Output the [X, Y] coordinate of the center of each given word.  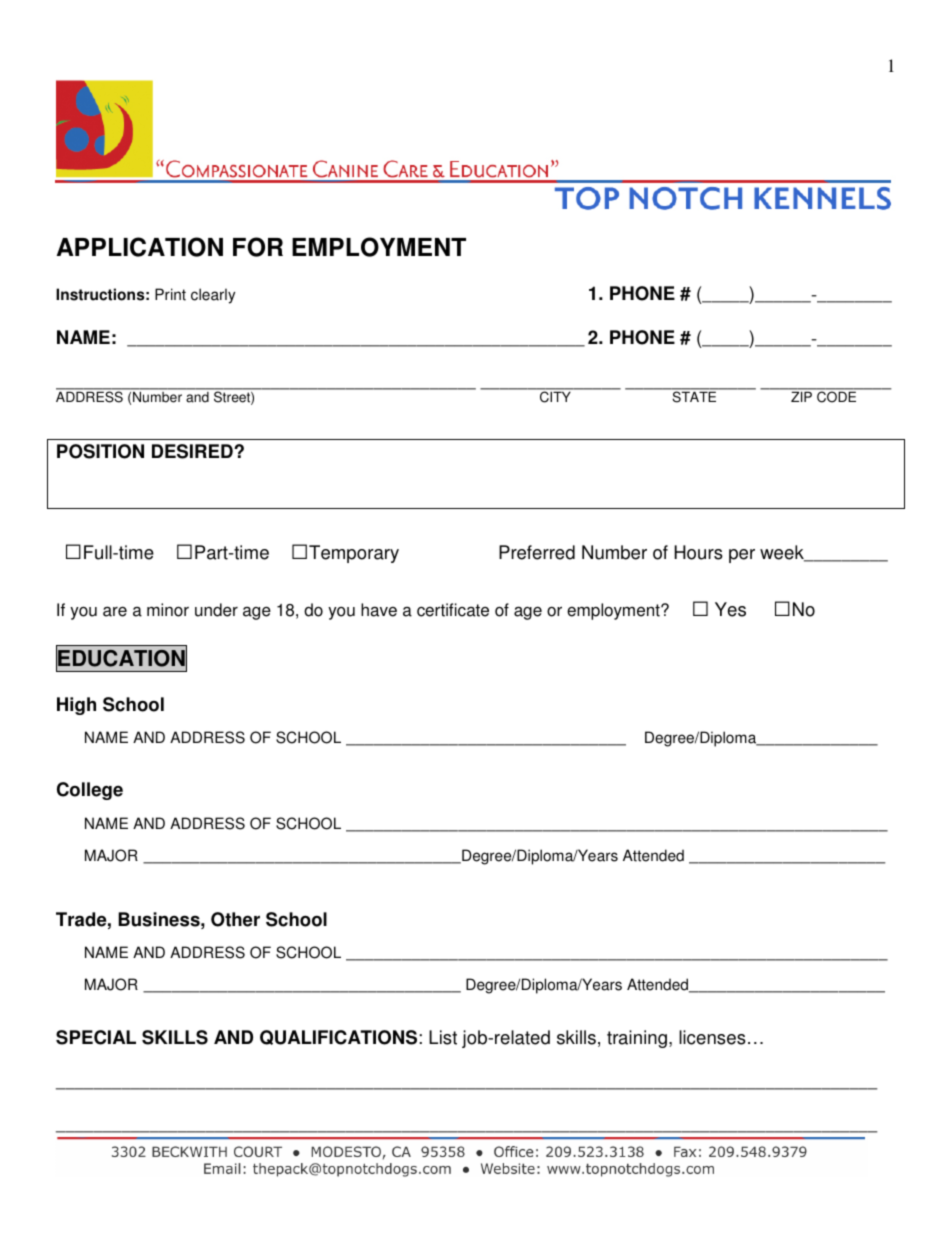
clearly [213, 296]
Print [170, 294]
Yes [730, 609]
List [443, 1037]
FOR [258, 247]
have [379, 610]
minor [168, 610]
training [637, 1039]
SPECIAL [96, 1037]
